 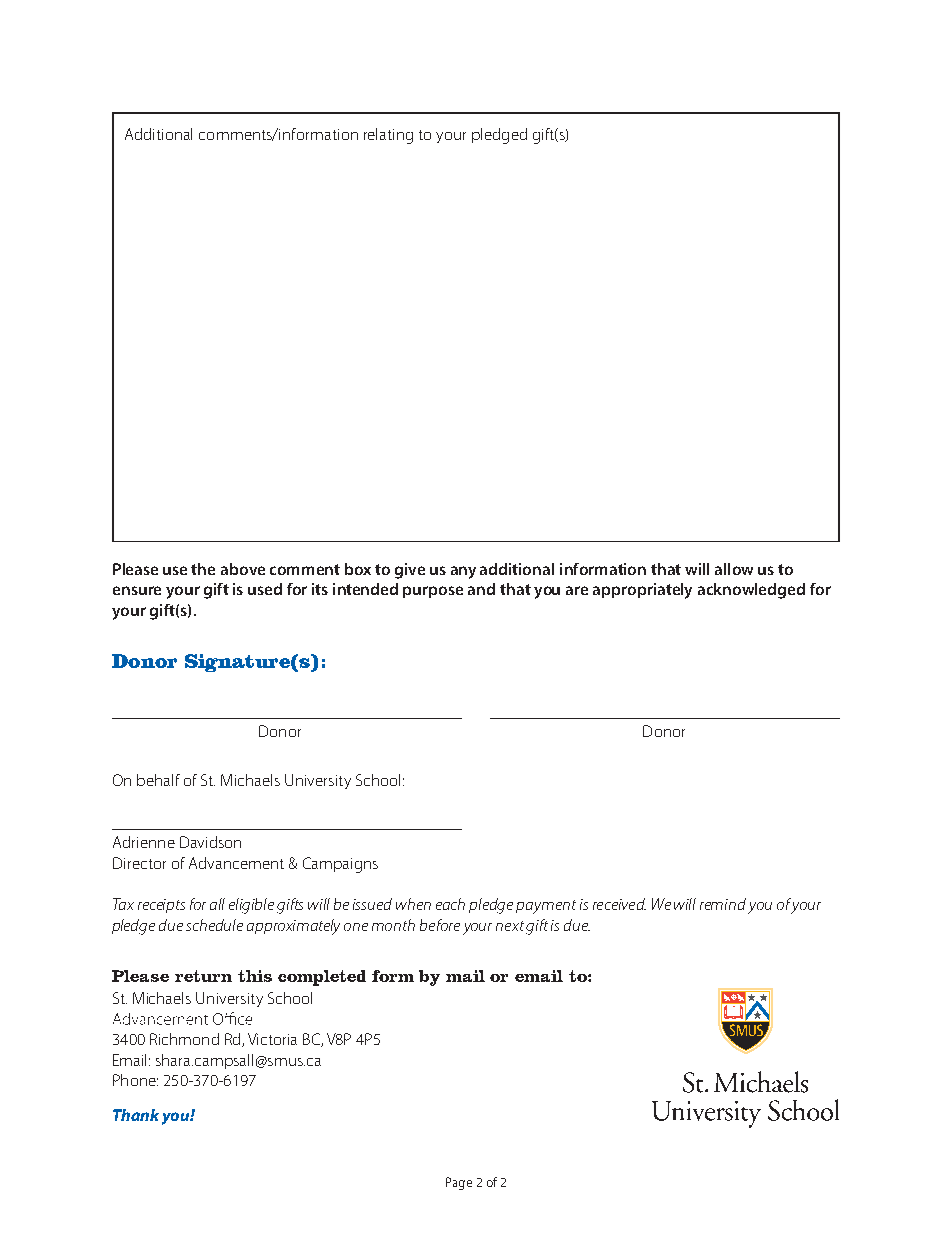 I want to click on the, so click(x=203, y=569).
